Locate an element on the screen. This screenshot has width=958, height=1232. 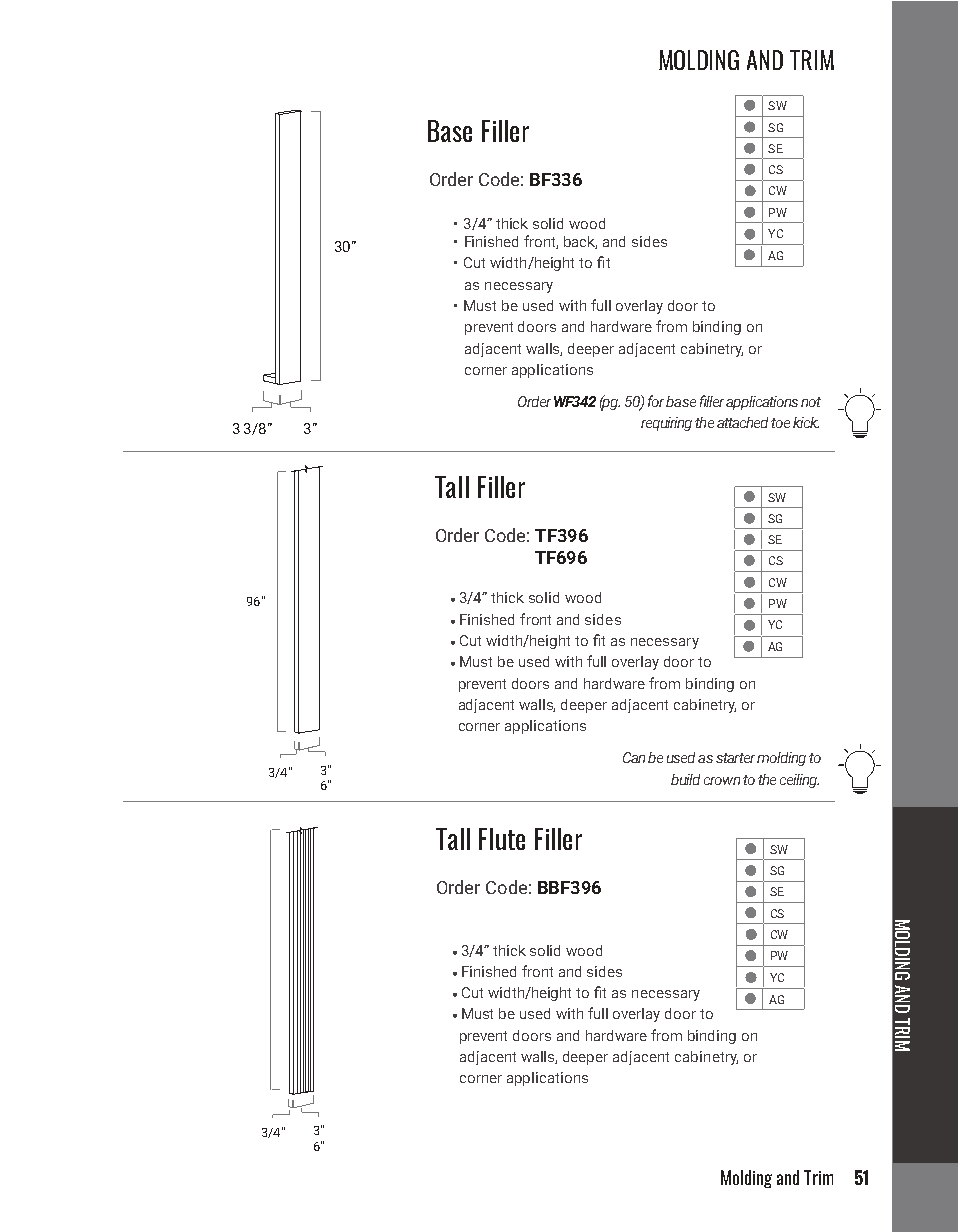
Can is located at coordinates (634, 757).
